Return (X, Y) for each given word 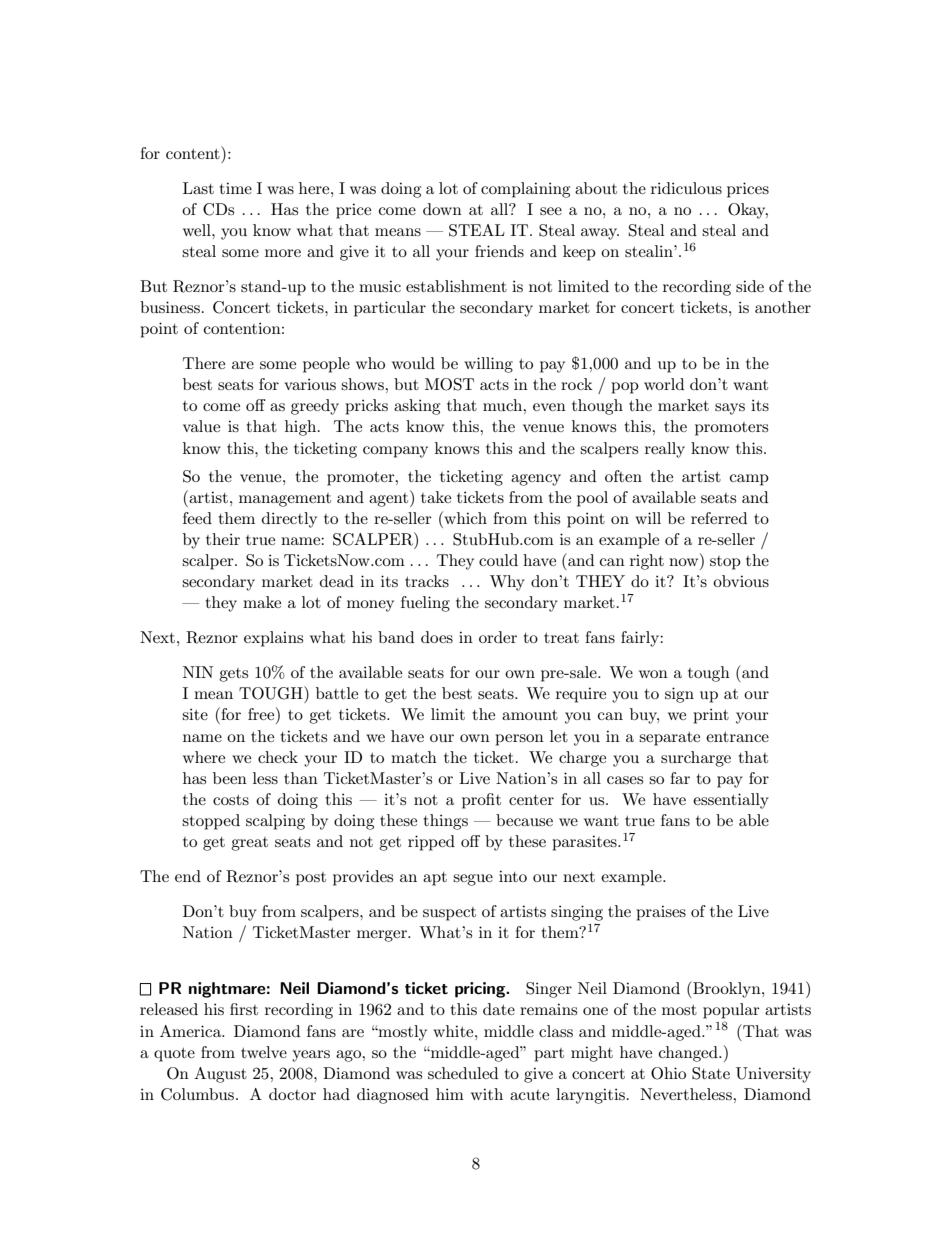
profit (481, 801)
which (464, 517)
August (220, 1075)
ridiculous (686, 188)
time (235, 188)
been (230, 778)
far (680, 778)
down (442, 209)
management (285, 500)
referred (719, 518)
